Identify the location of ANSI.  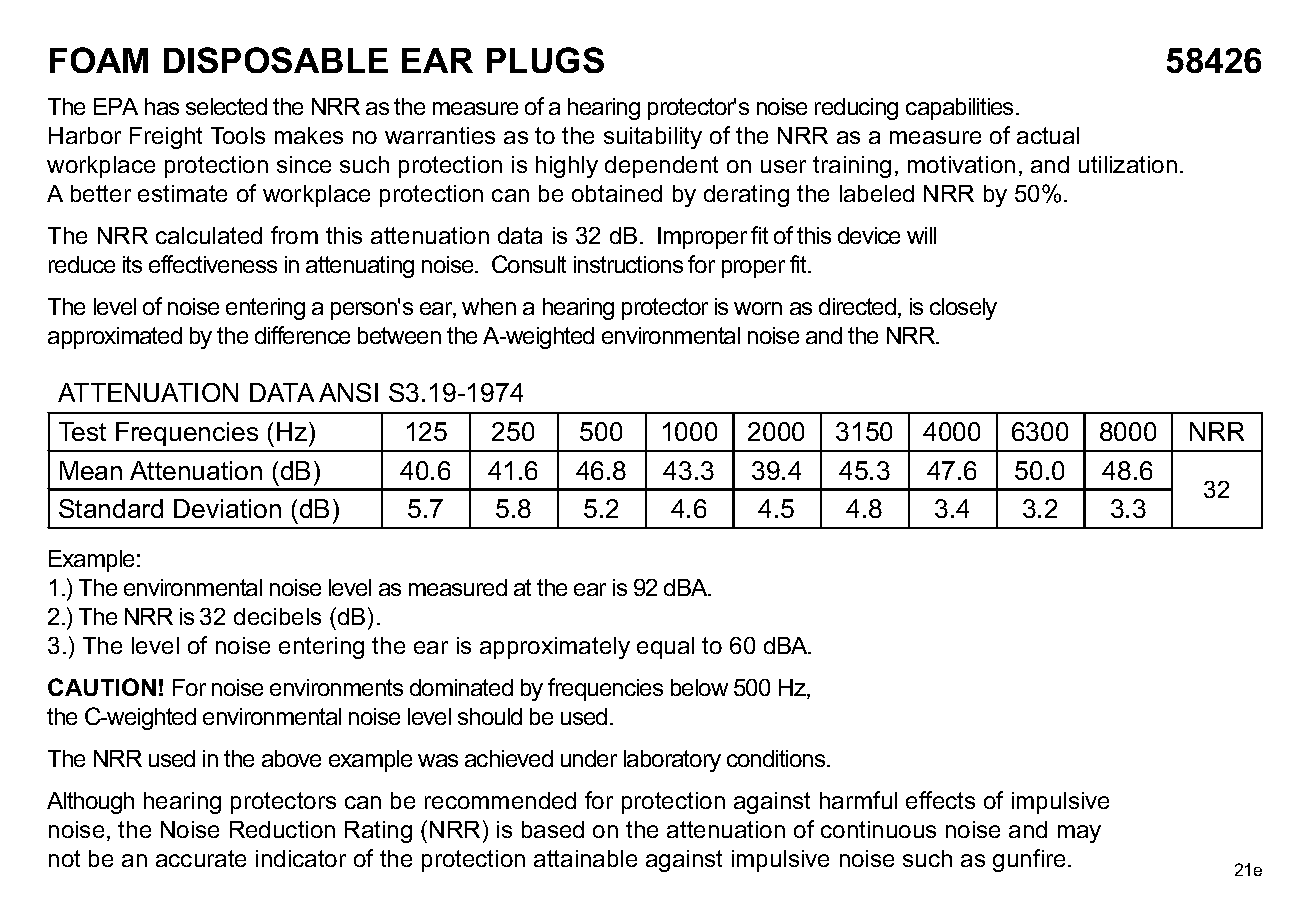
(348, 392).
